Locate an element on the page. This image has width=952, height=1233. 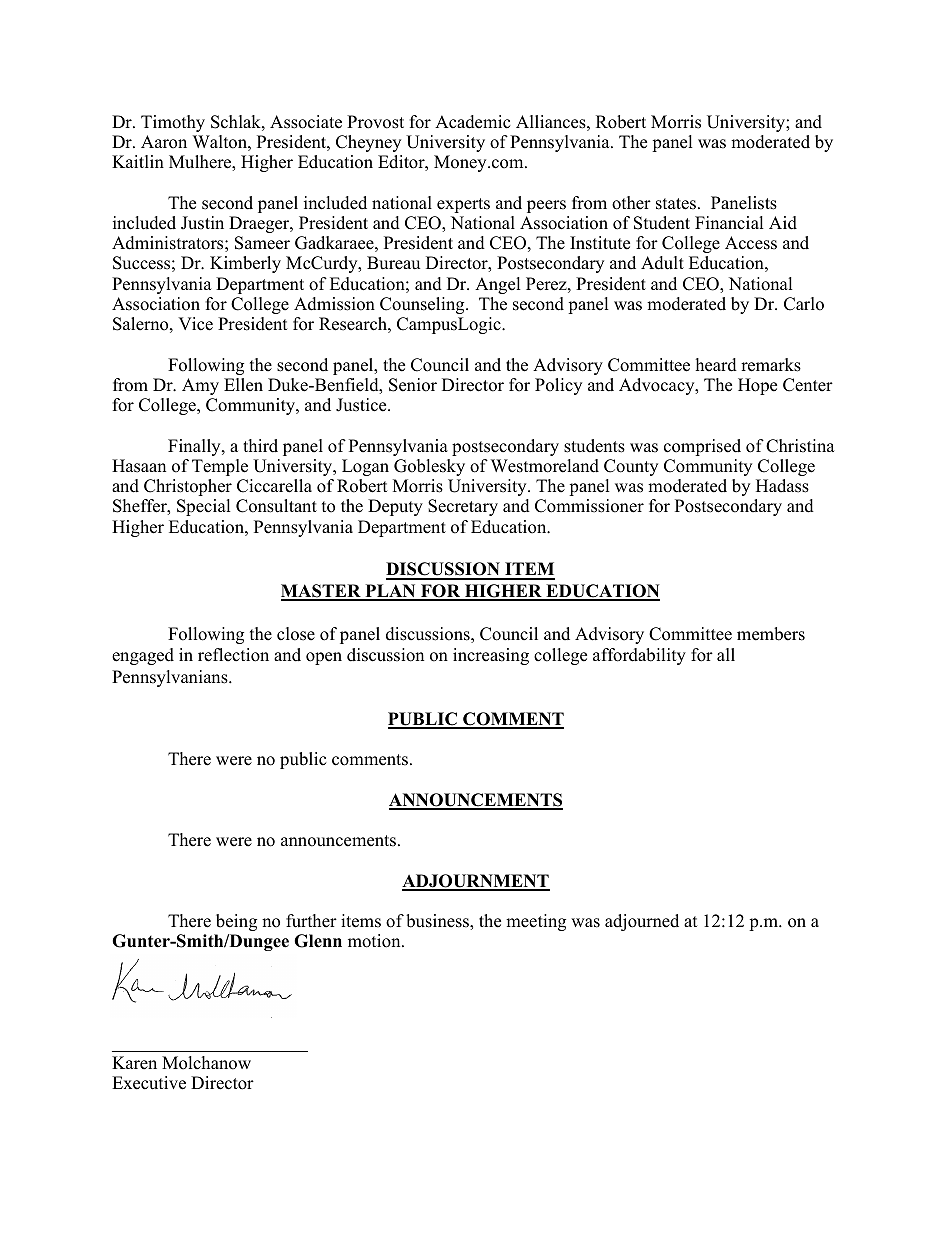
Aaron is located at coordinates (164, 142).
